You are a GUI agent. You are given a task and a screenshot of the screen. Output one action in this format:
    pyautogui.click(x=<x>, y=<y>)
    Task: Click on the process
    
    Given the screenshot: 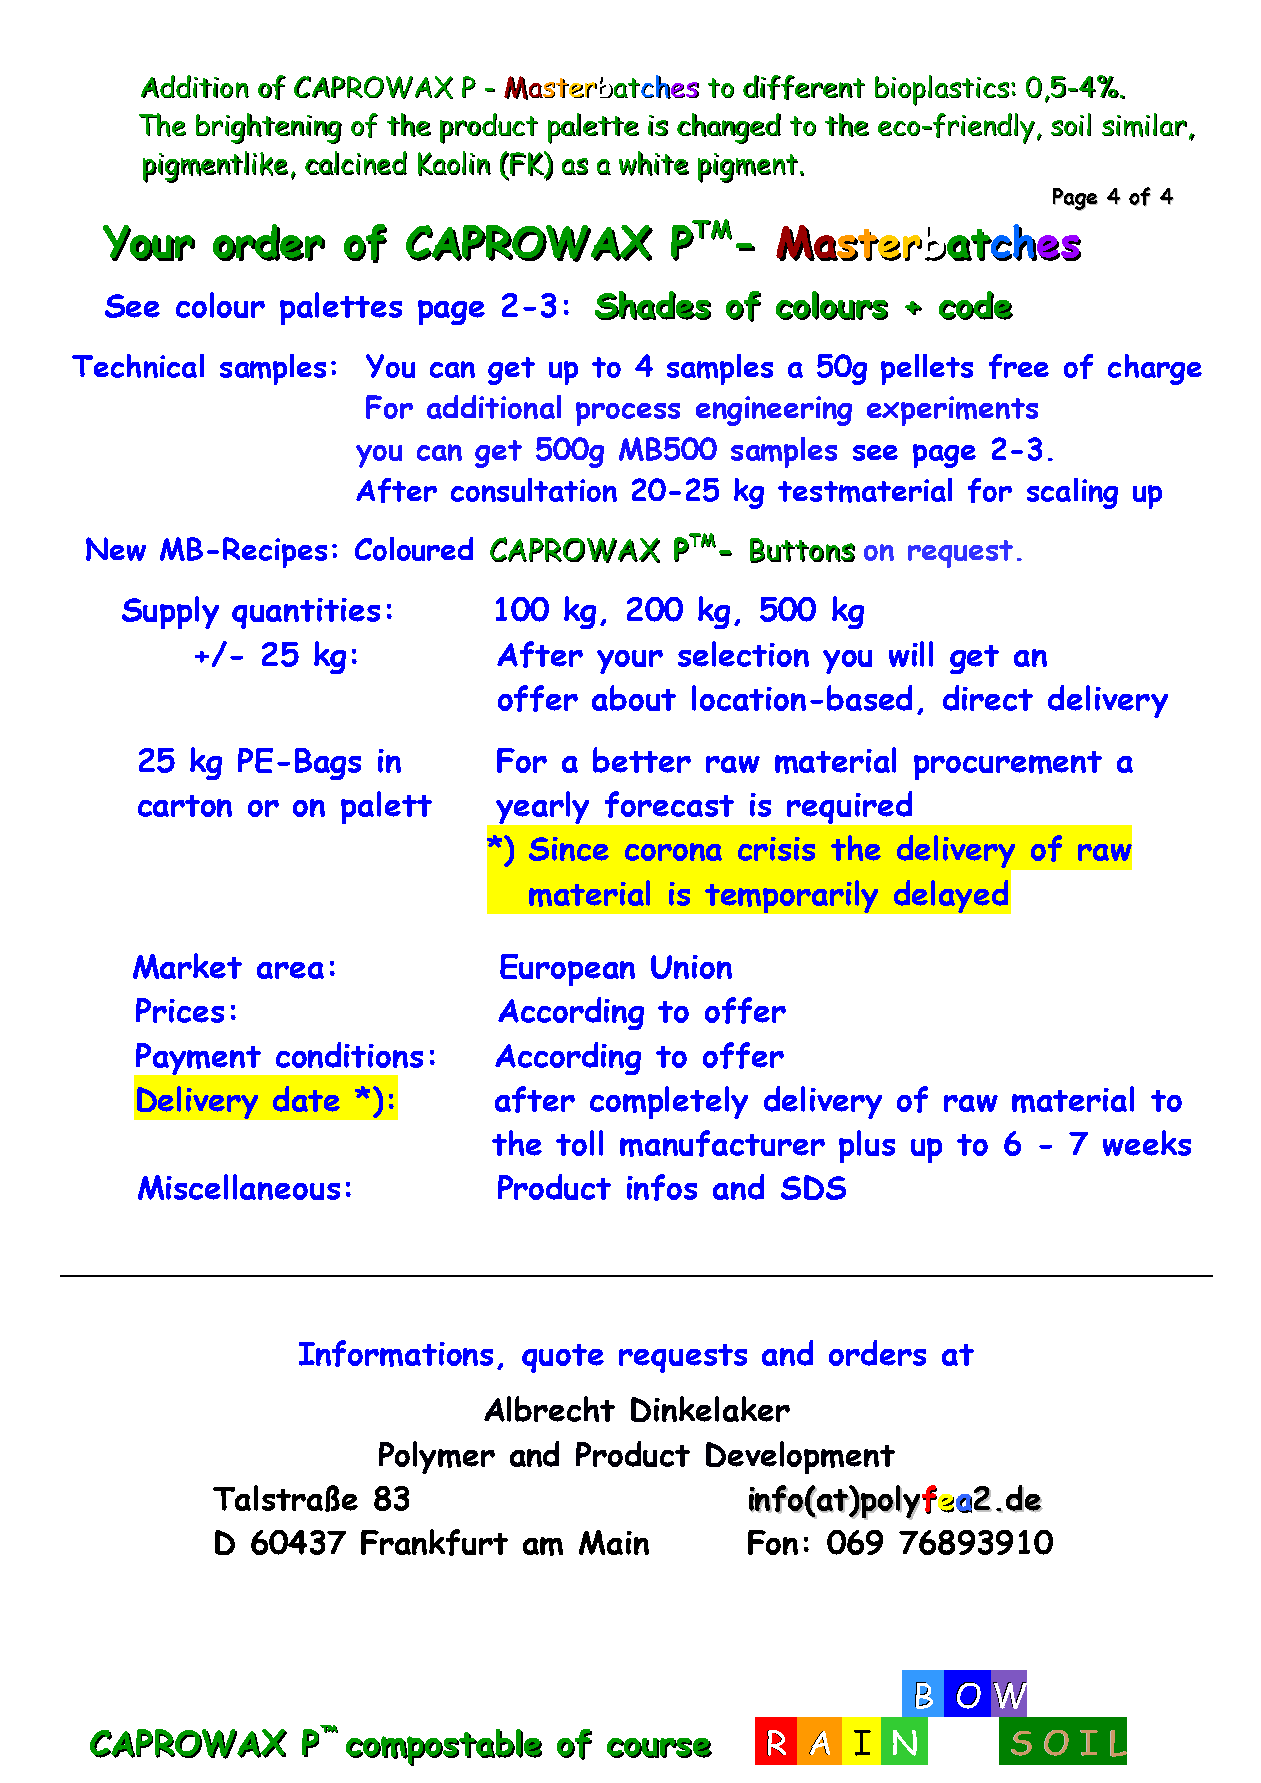 What is the action you would take?
    pyautogui.click(x=628, y=414)
